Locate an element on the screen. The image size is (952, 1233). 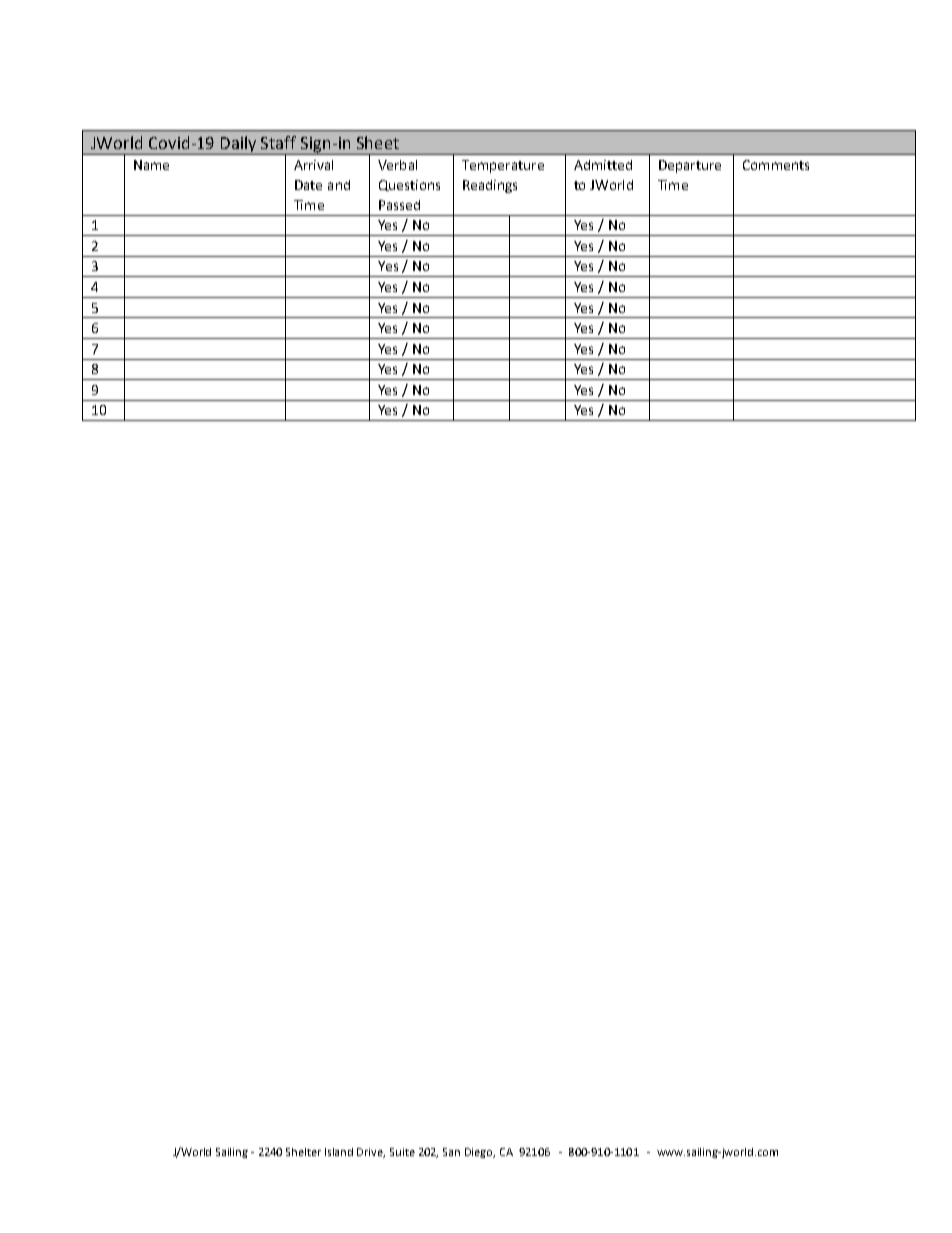
Date is located at coordinates (308, 185).
